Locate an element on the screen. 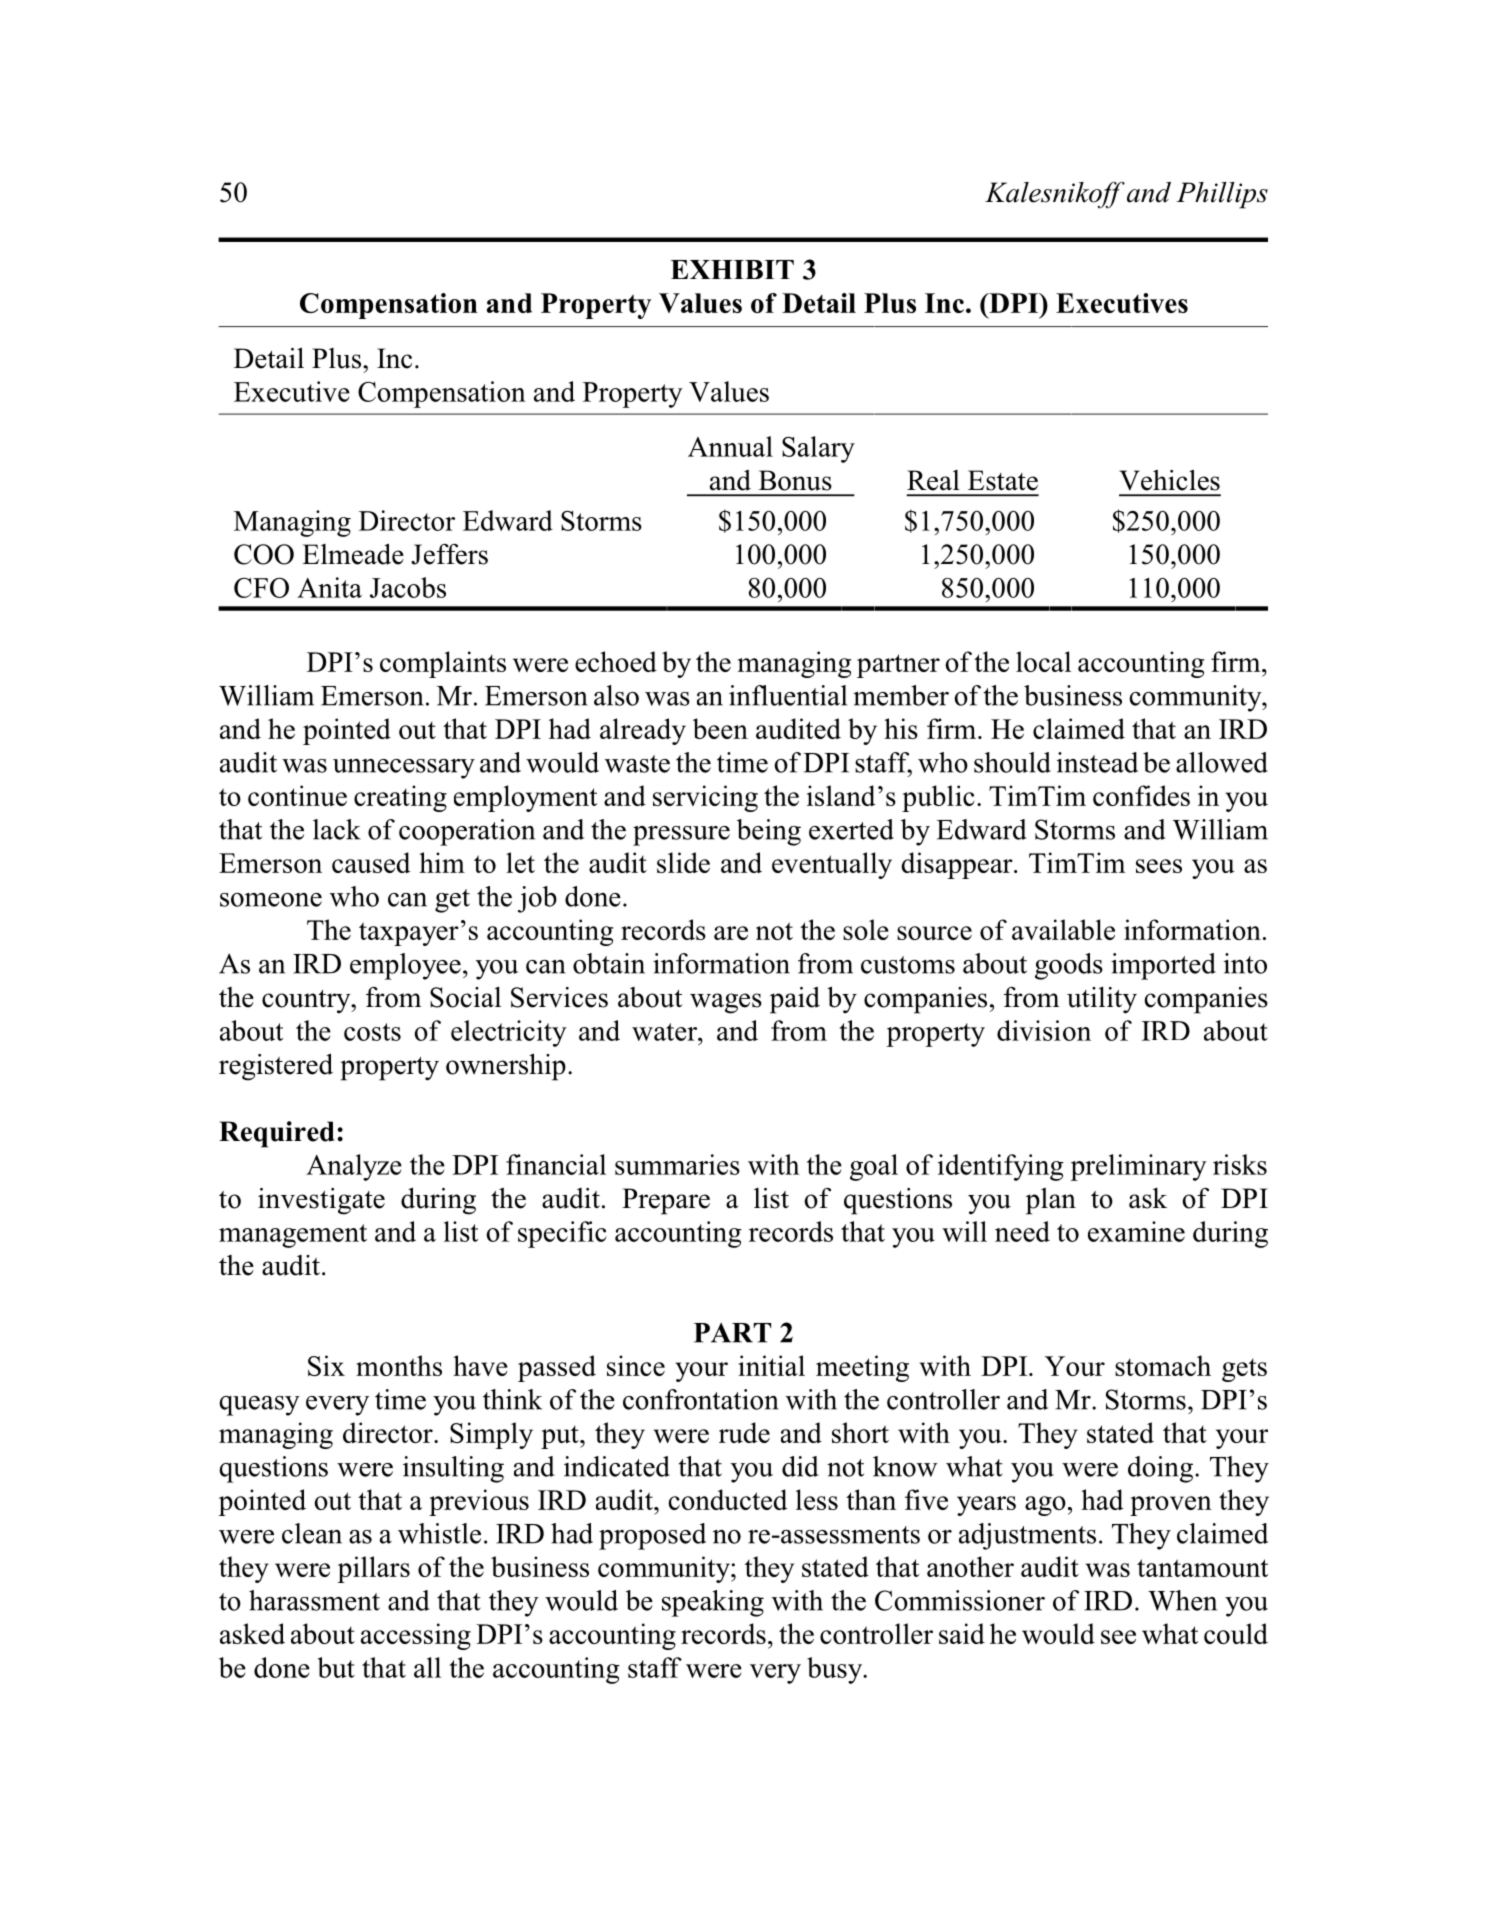  imported is located at coordinates (1163, 966).
